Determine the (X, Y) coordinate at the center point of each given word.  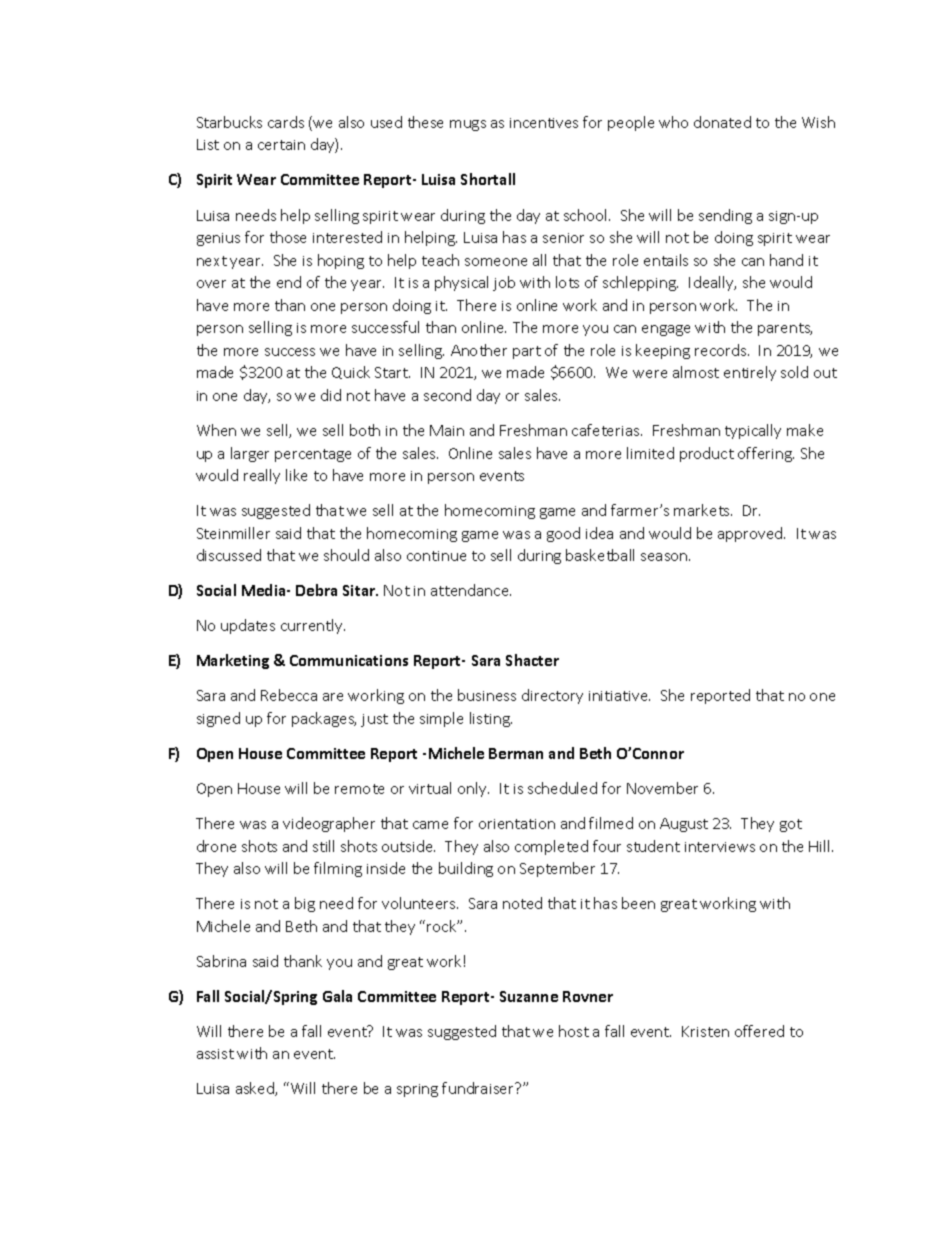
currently (313, 626)
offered (759, 1031)
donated (722, 122)
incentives (544, 123)
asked (256, 1089)
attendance (471, 590)
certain (281, 145)
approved (751, 534)
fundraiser (479, 1088)
